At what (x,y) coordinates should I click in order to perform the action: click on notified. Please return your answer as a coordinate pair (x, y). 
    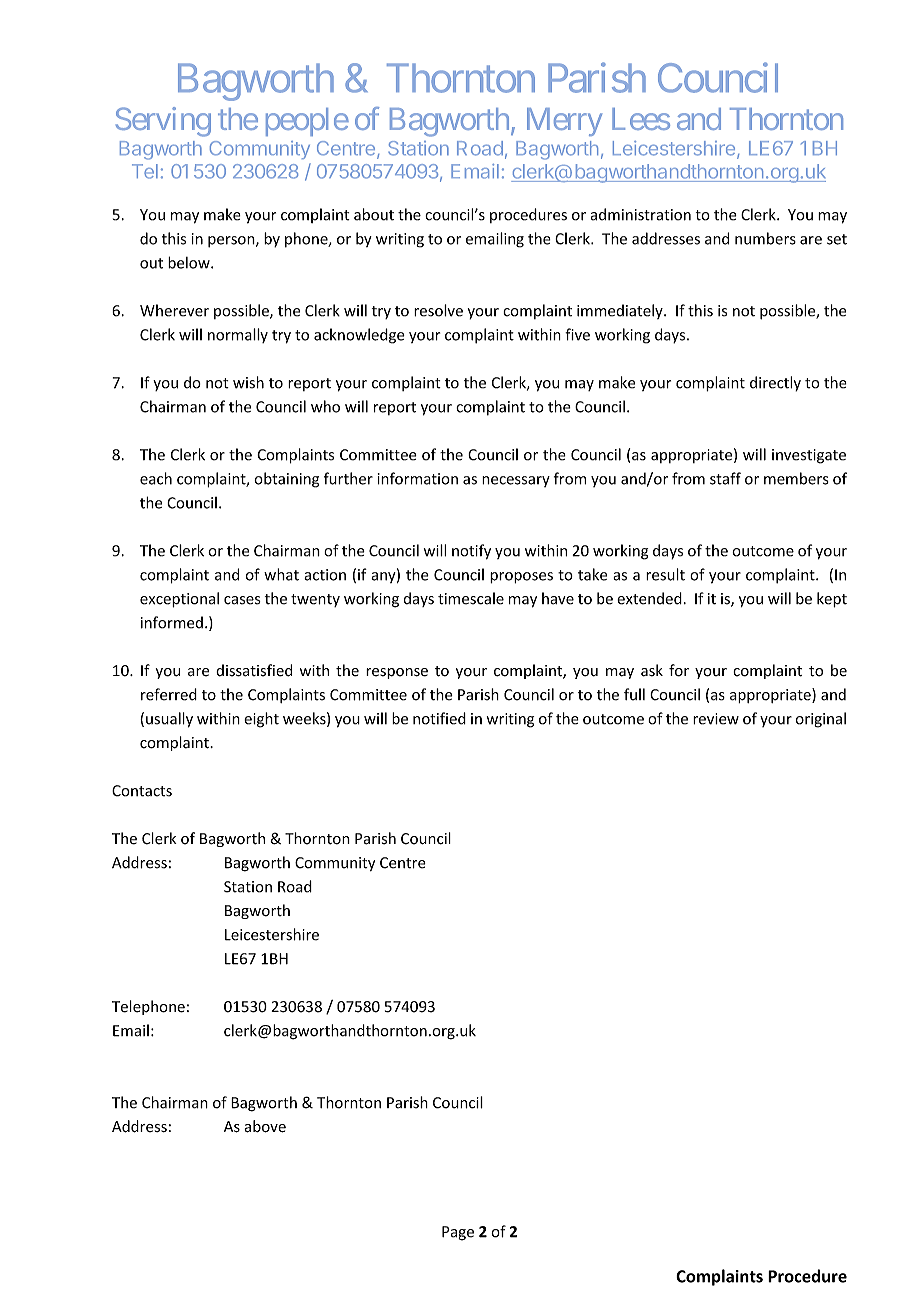
    Looking at the image, I should click on (439, 718).
